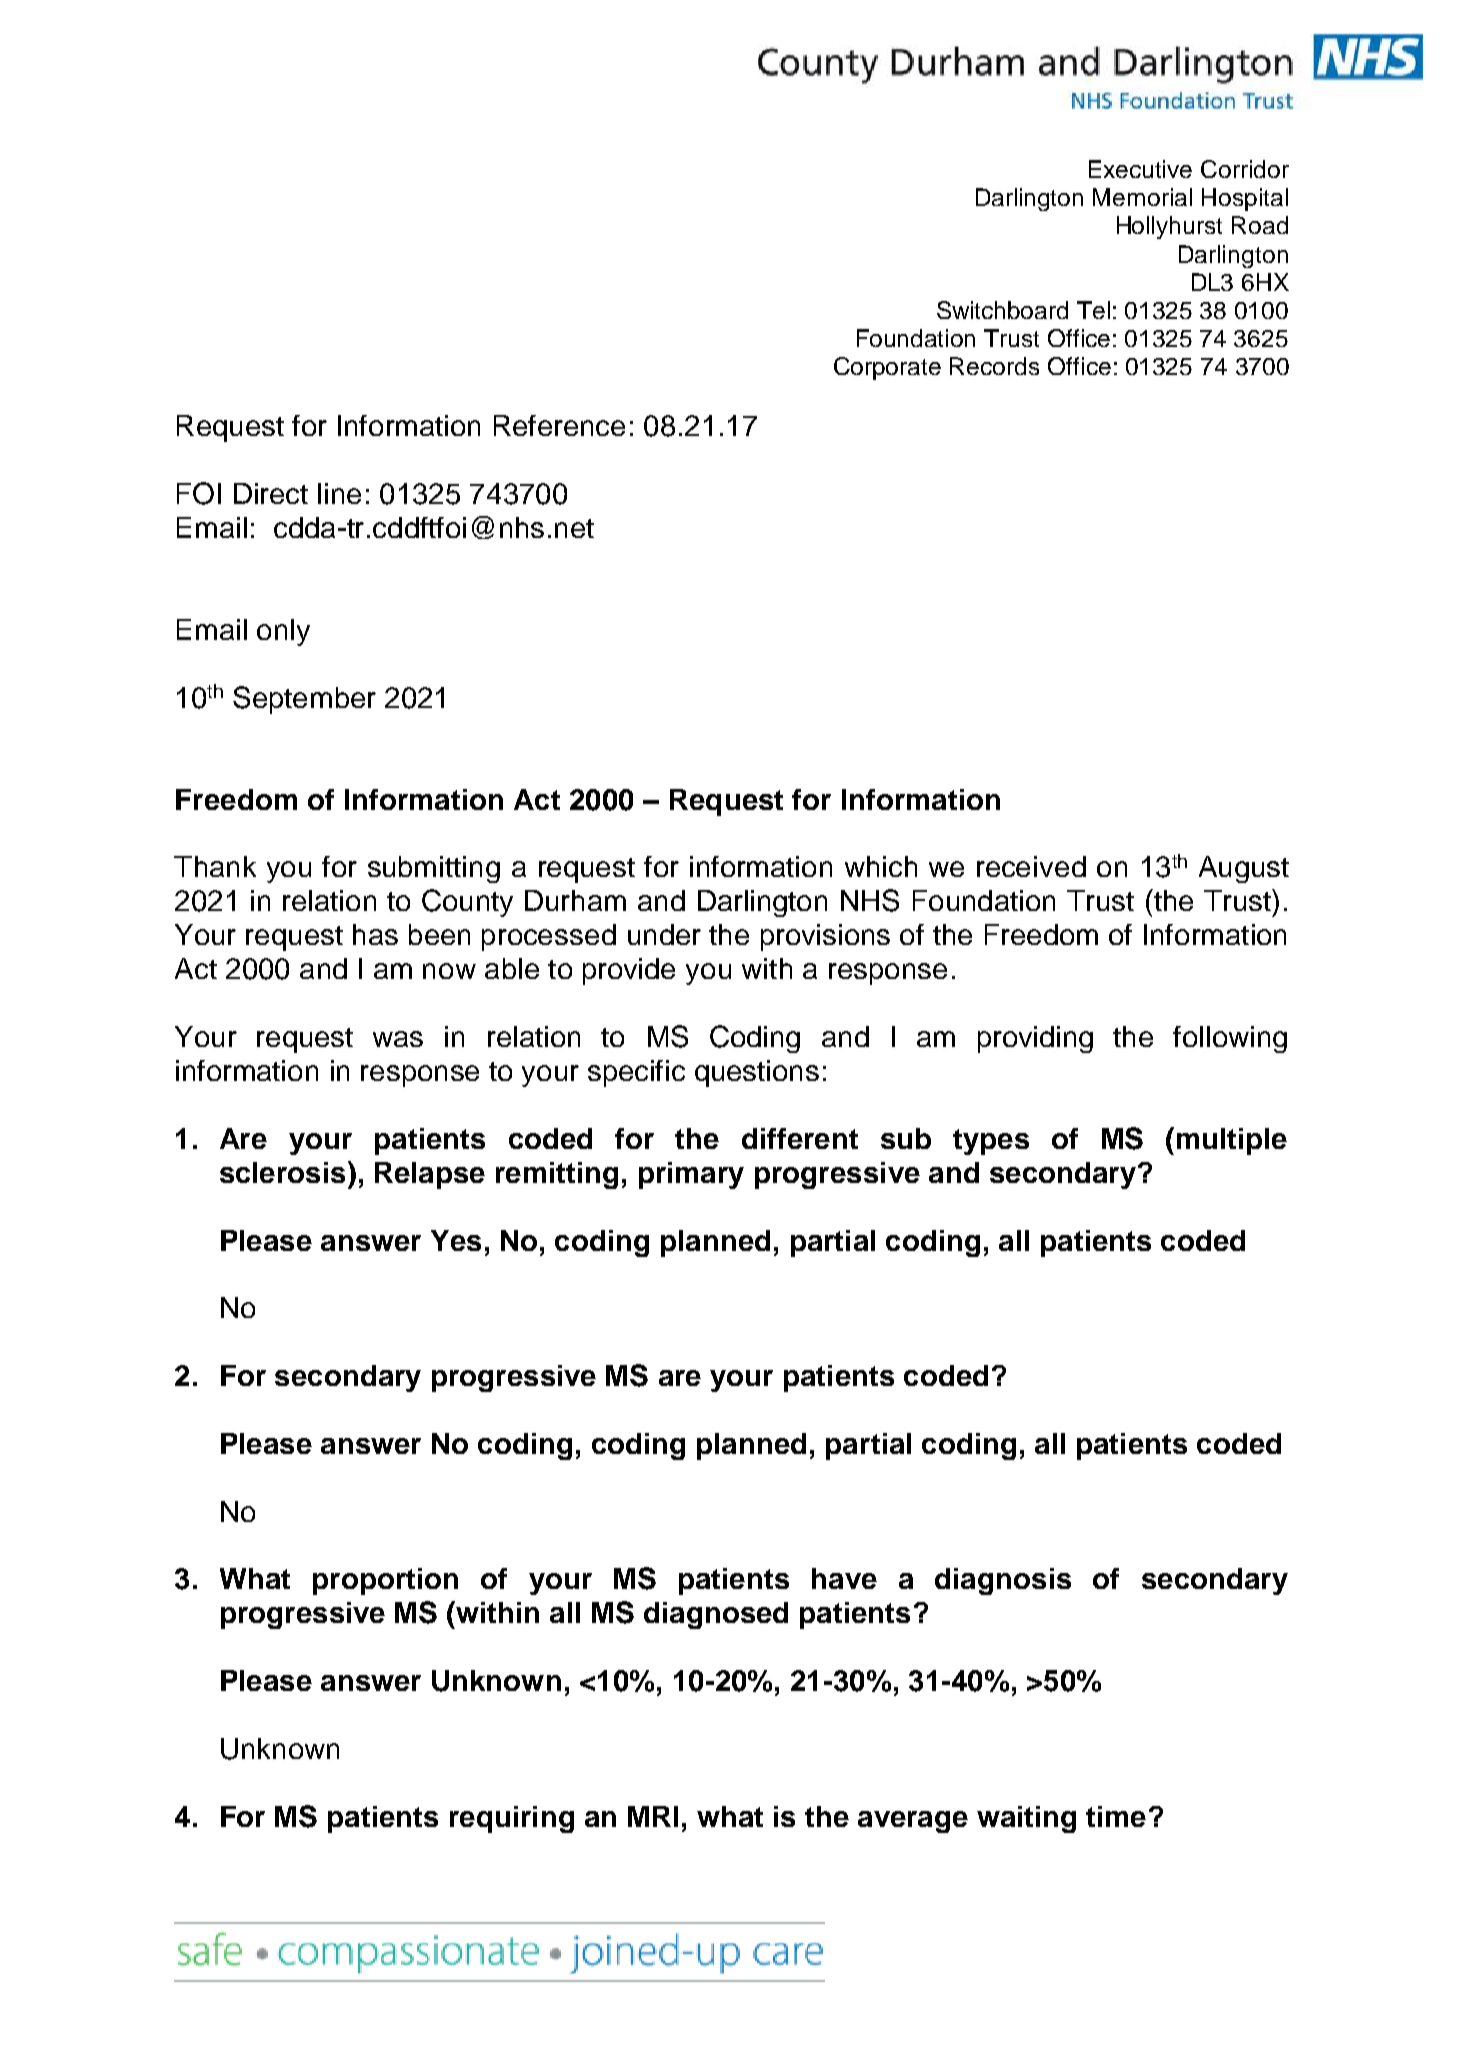 The height and width of the image is (2069, 1463). What do you see at coordinates (1230, 1039) in the image?
I see `following` at bounding box center [1230, 1039].
